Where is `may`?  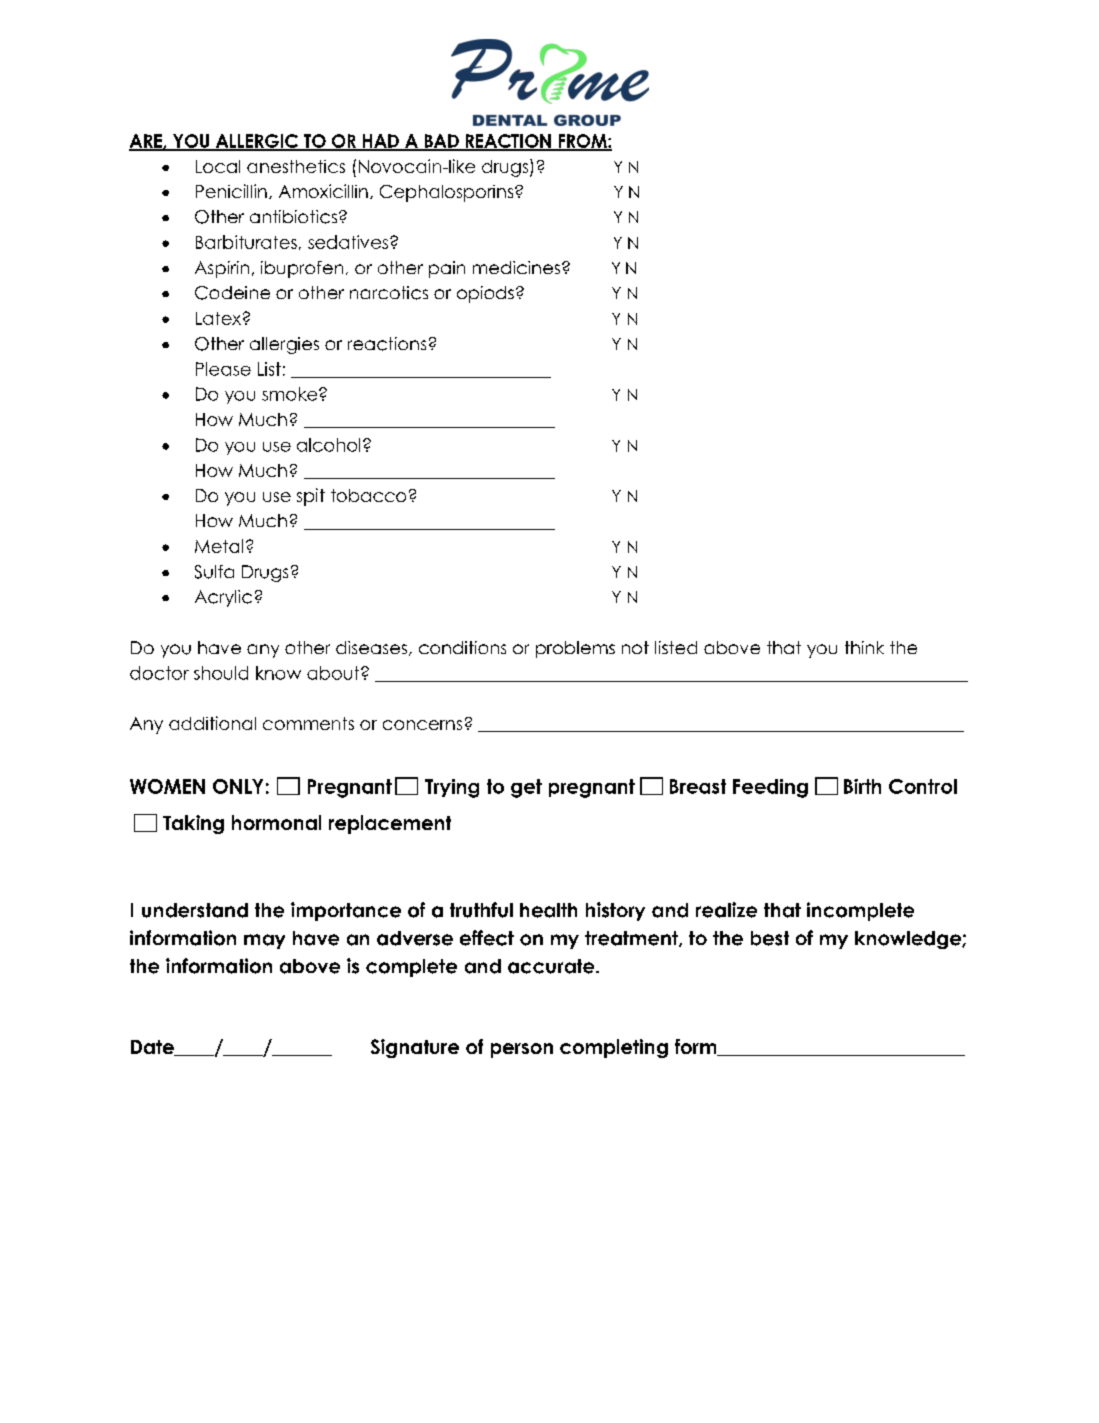
may is located at coordinates (264, 941).
